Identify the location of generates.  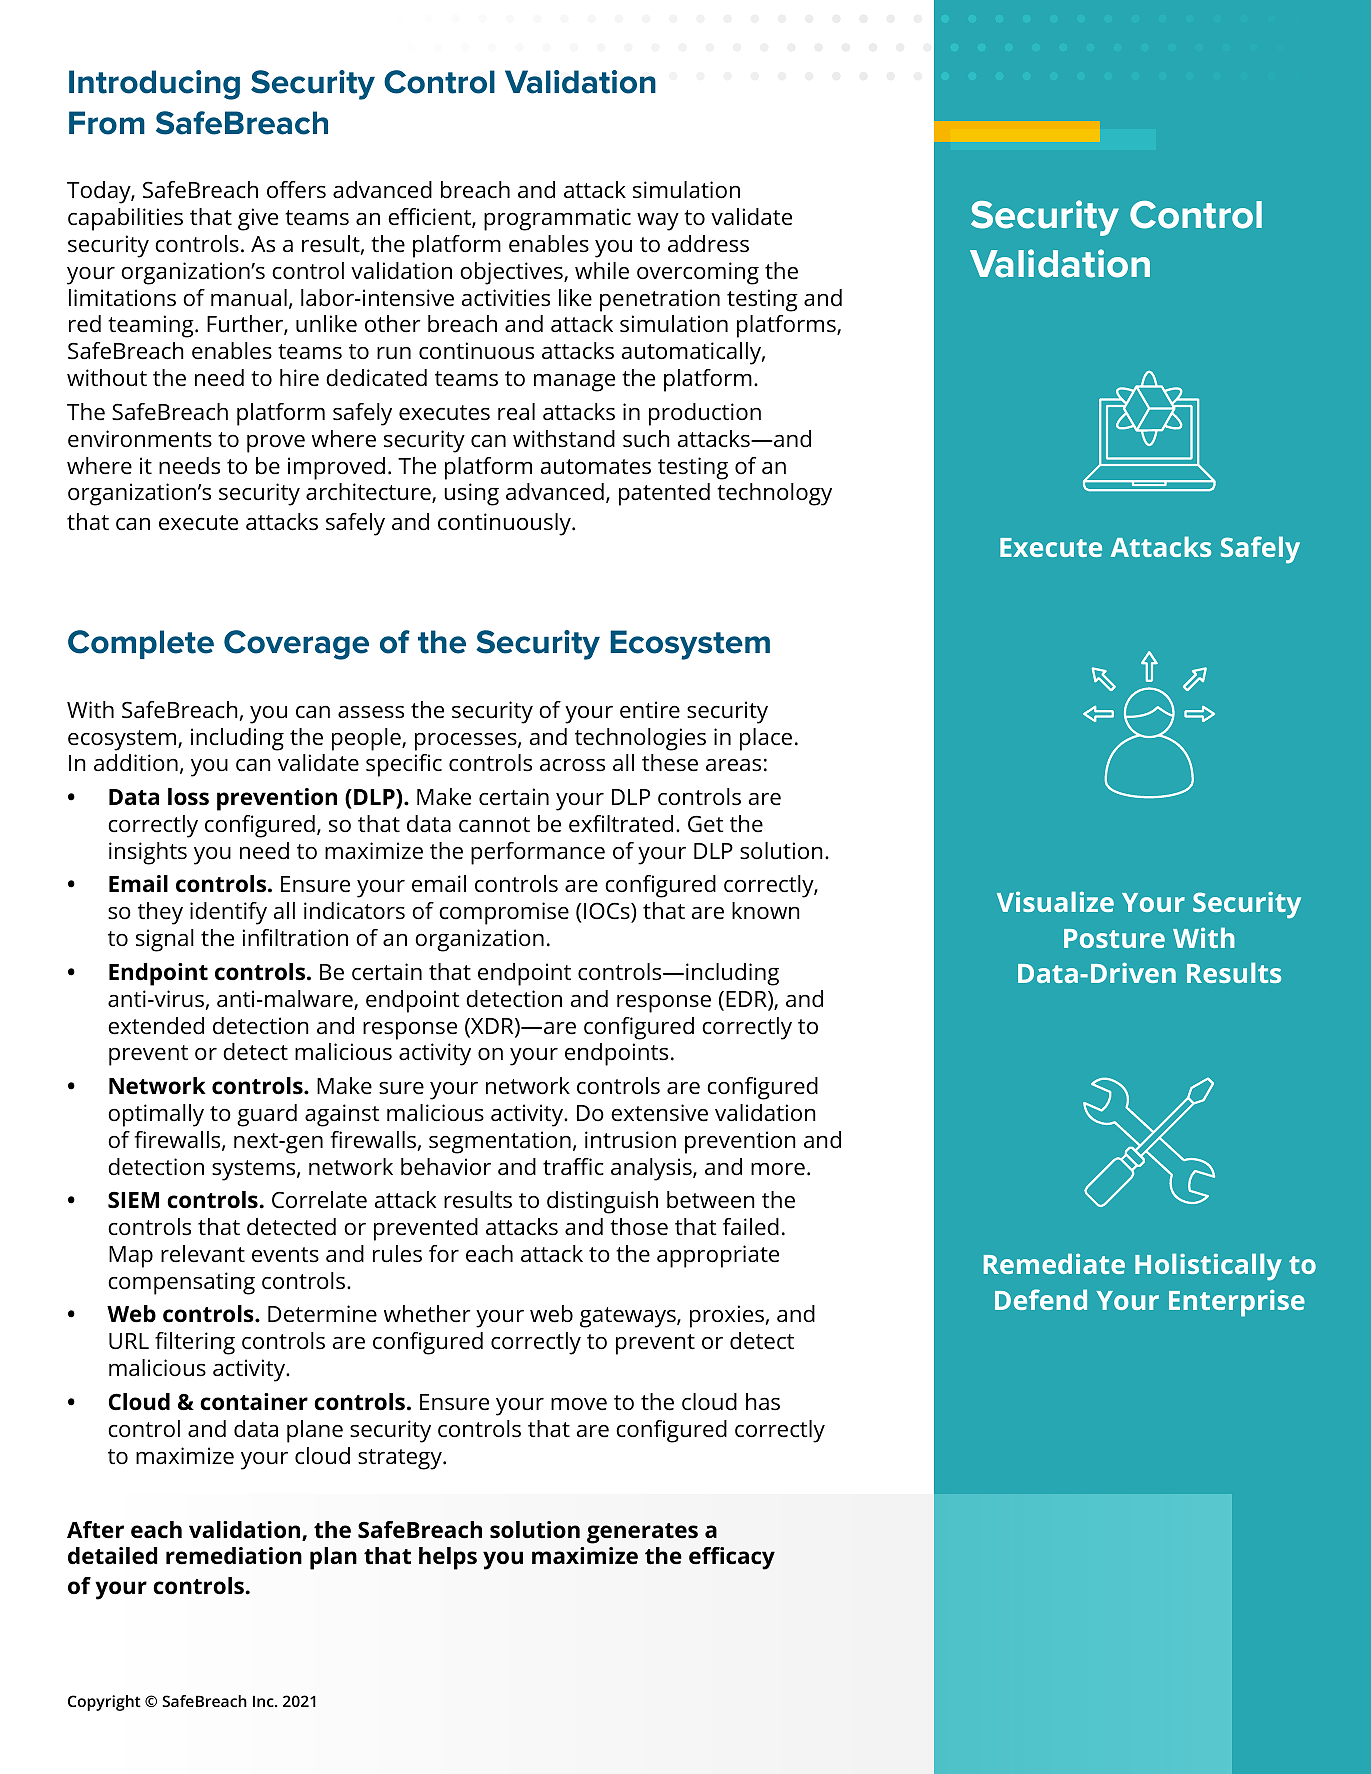
(642, 1533).
